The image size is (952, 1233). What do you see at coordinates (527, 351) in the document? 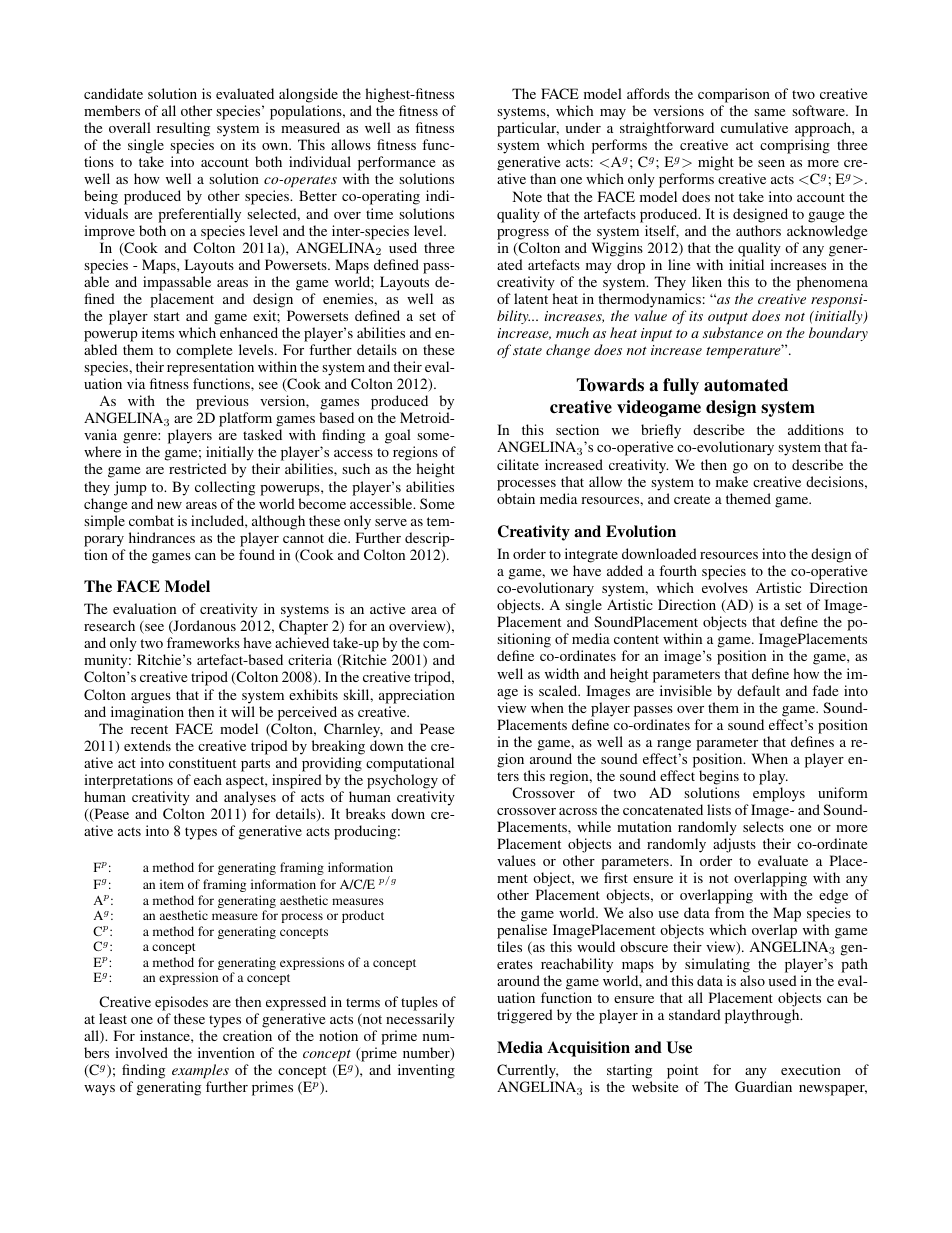
I see `state` at bounding box center [527, 351].
